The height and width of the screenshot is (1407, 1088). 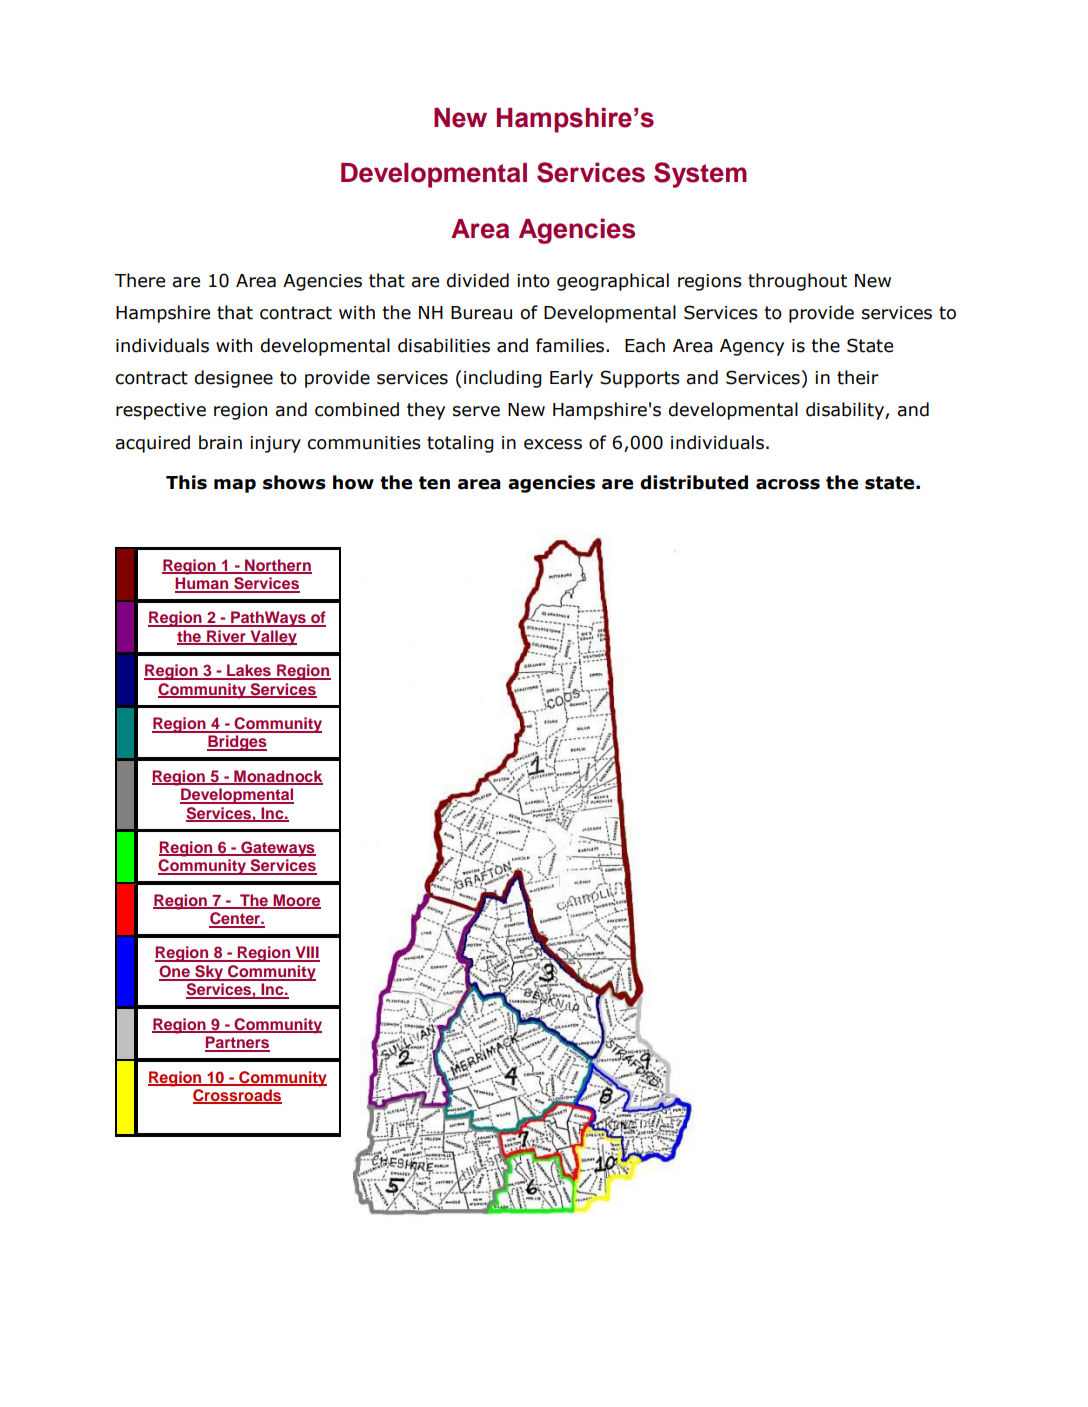 What do you see at coordinates (434, 483) in the screenshot?
I see `ten` at bounding box center [434, 483].
